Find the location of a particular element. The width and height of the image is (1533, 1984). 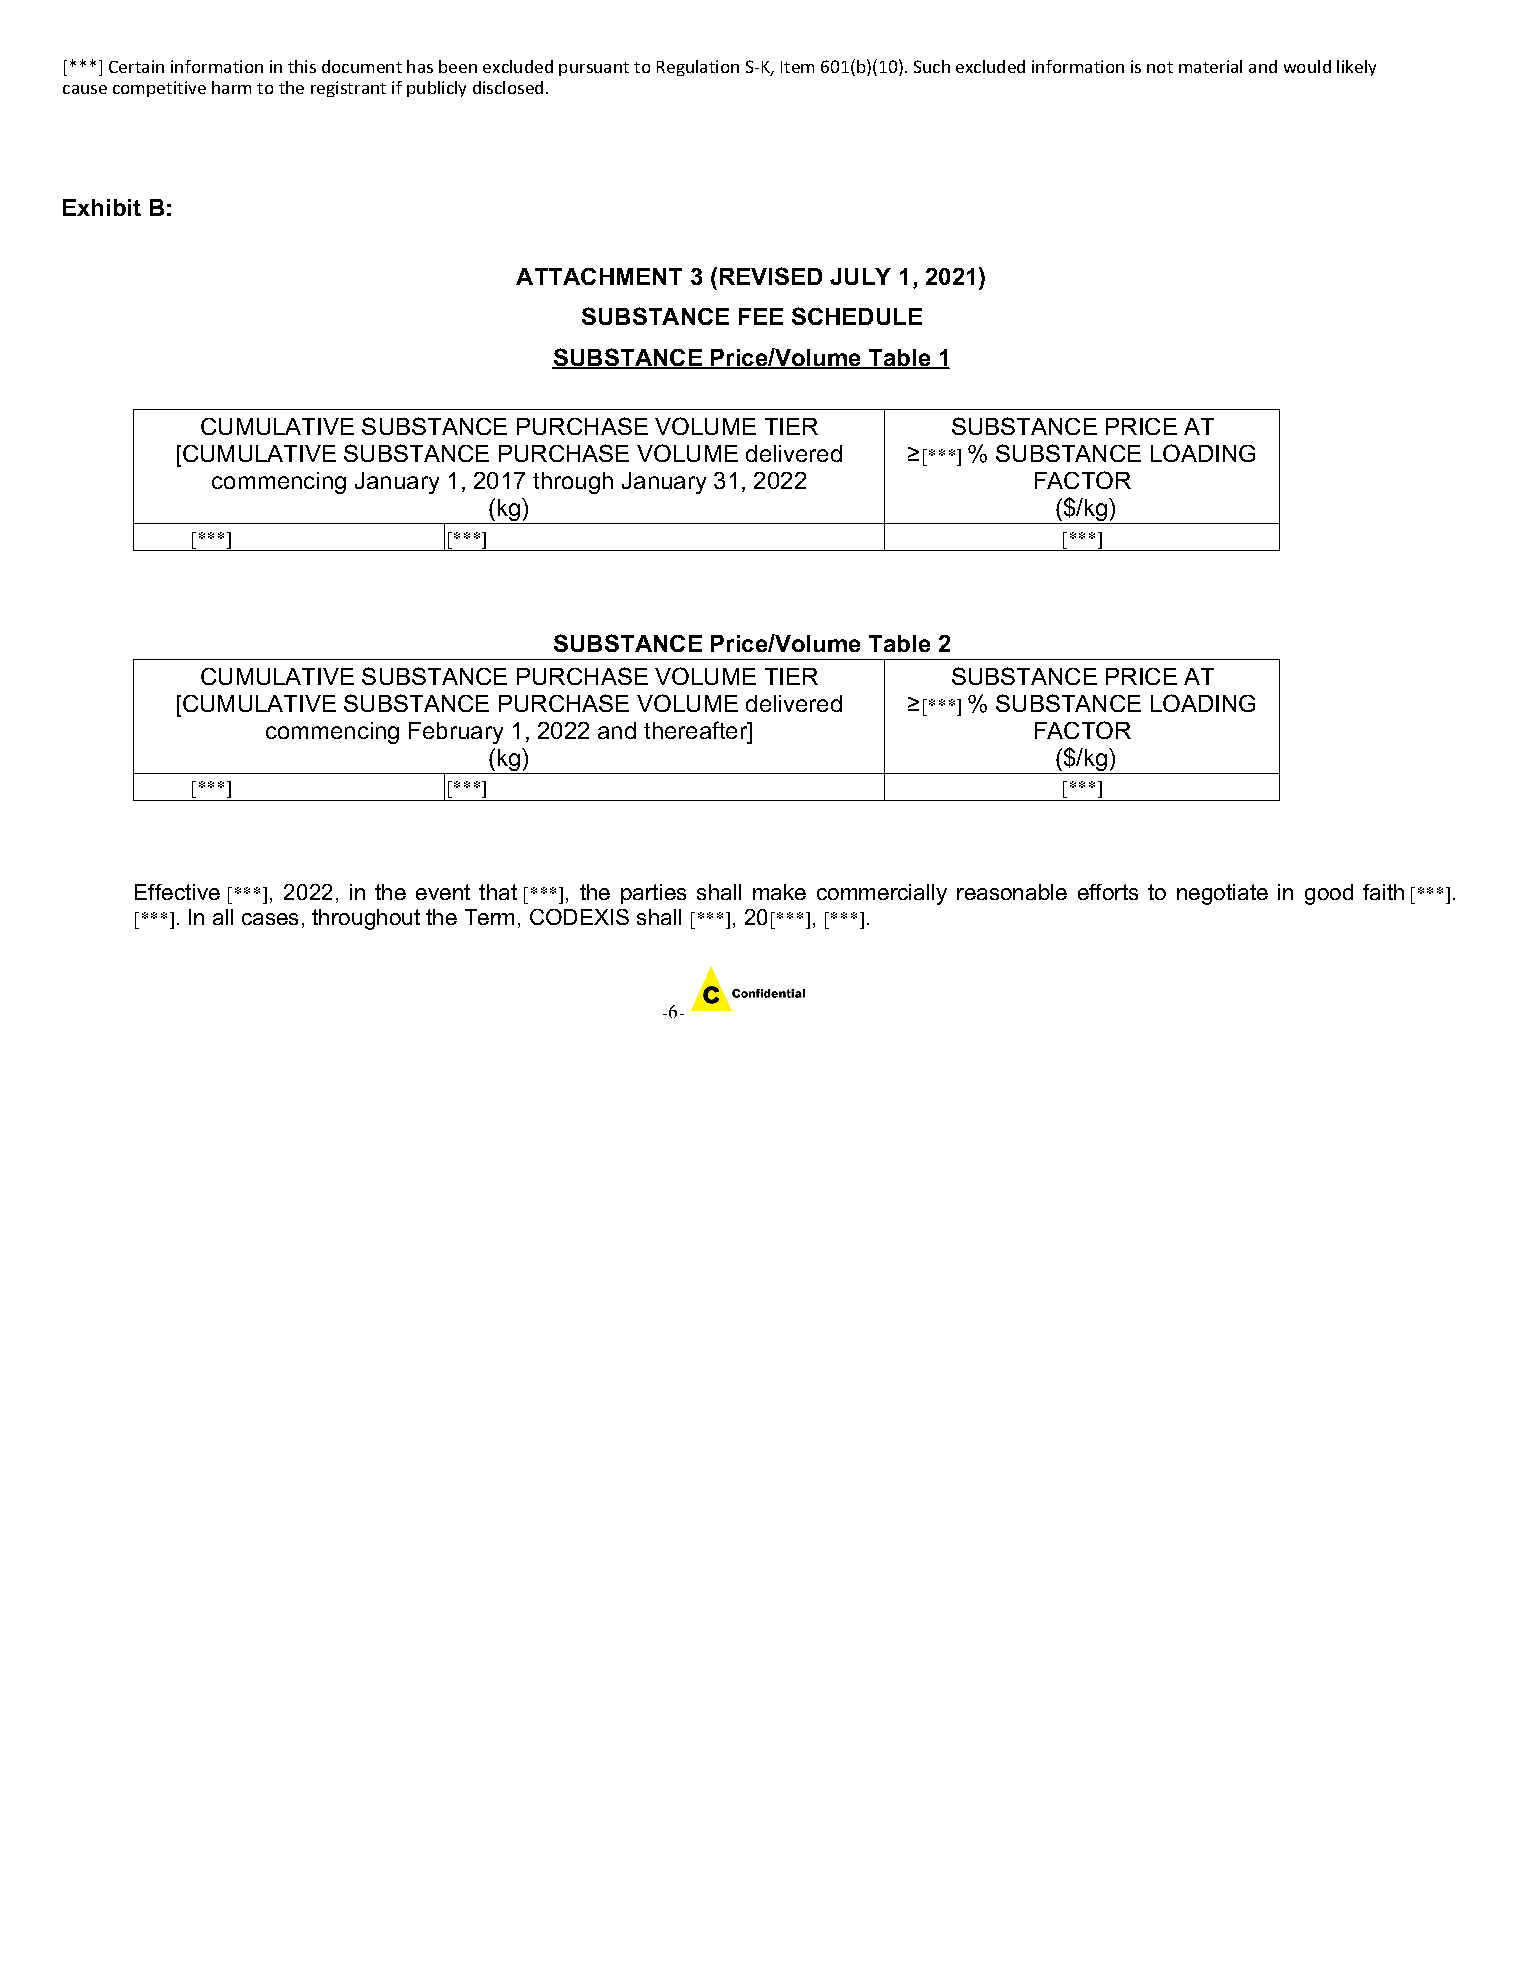

material is located at coordinates (1210, 66).
